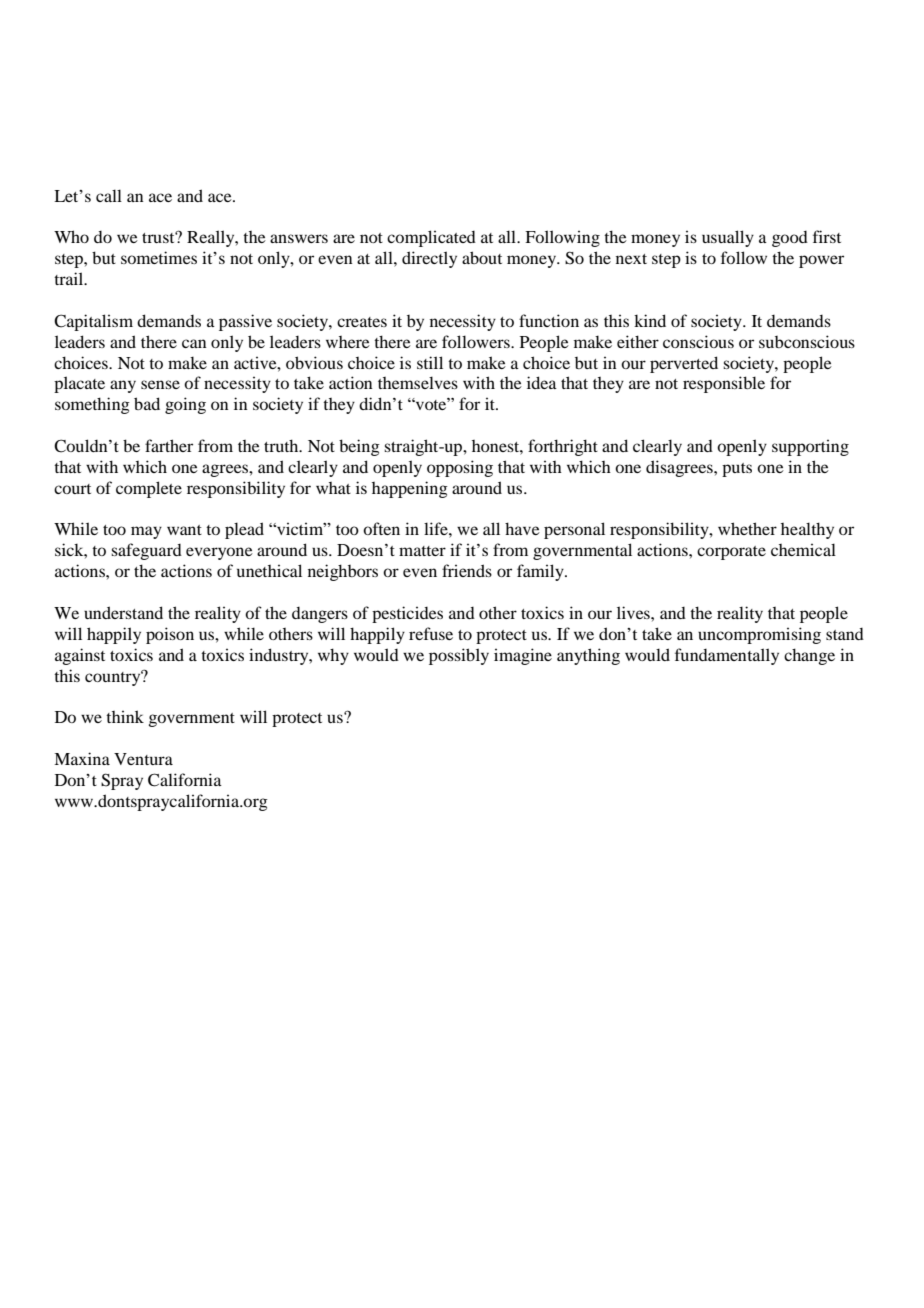  Describe the element at coordinates (194, 343) in the image. I see `can` at that location.
